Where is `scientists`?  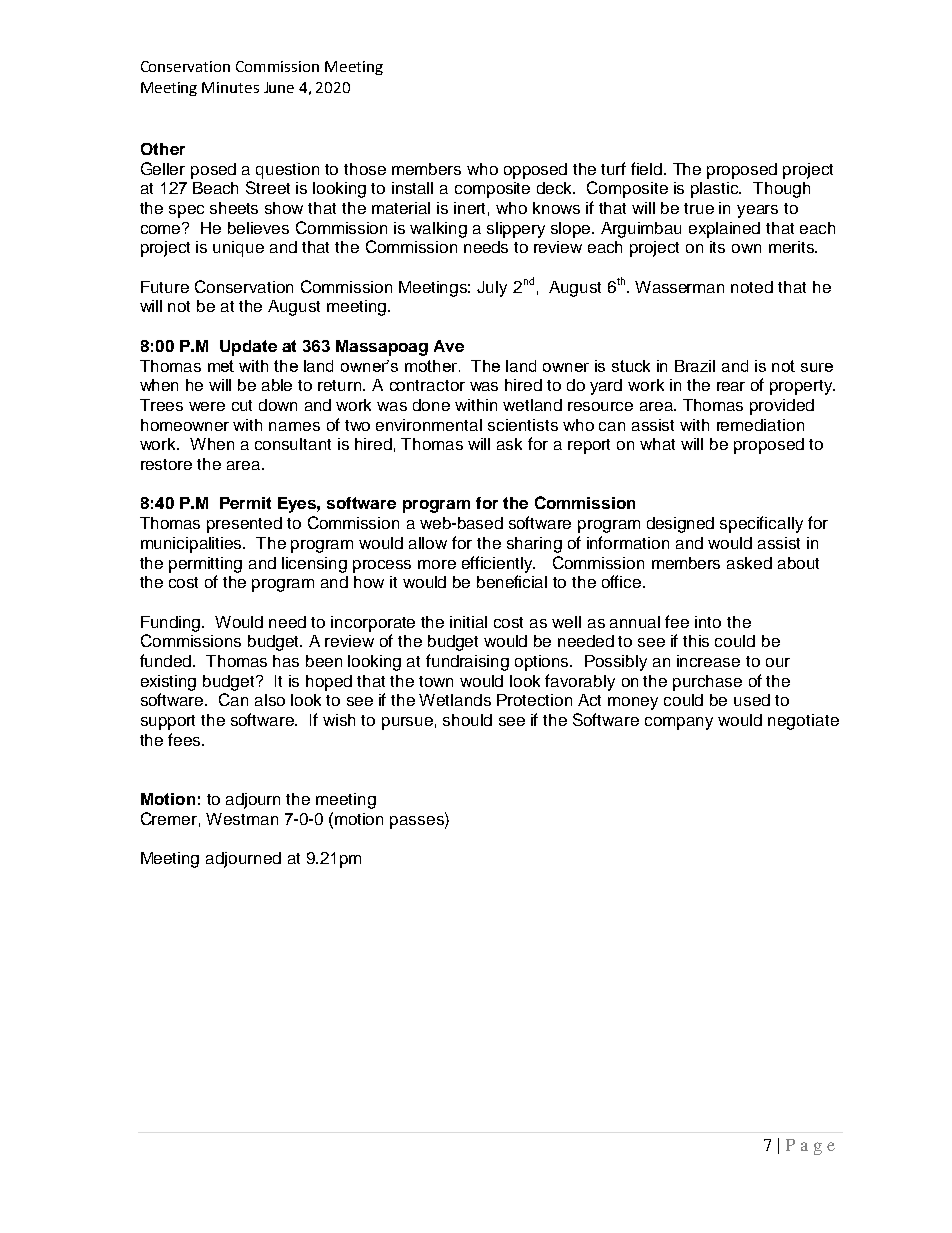 scientists is located at coordinates (523, 425).
